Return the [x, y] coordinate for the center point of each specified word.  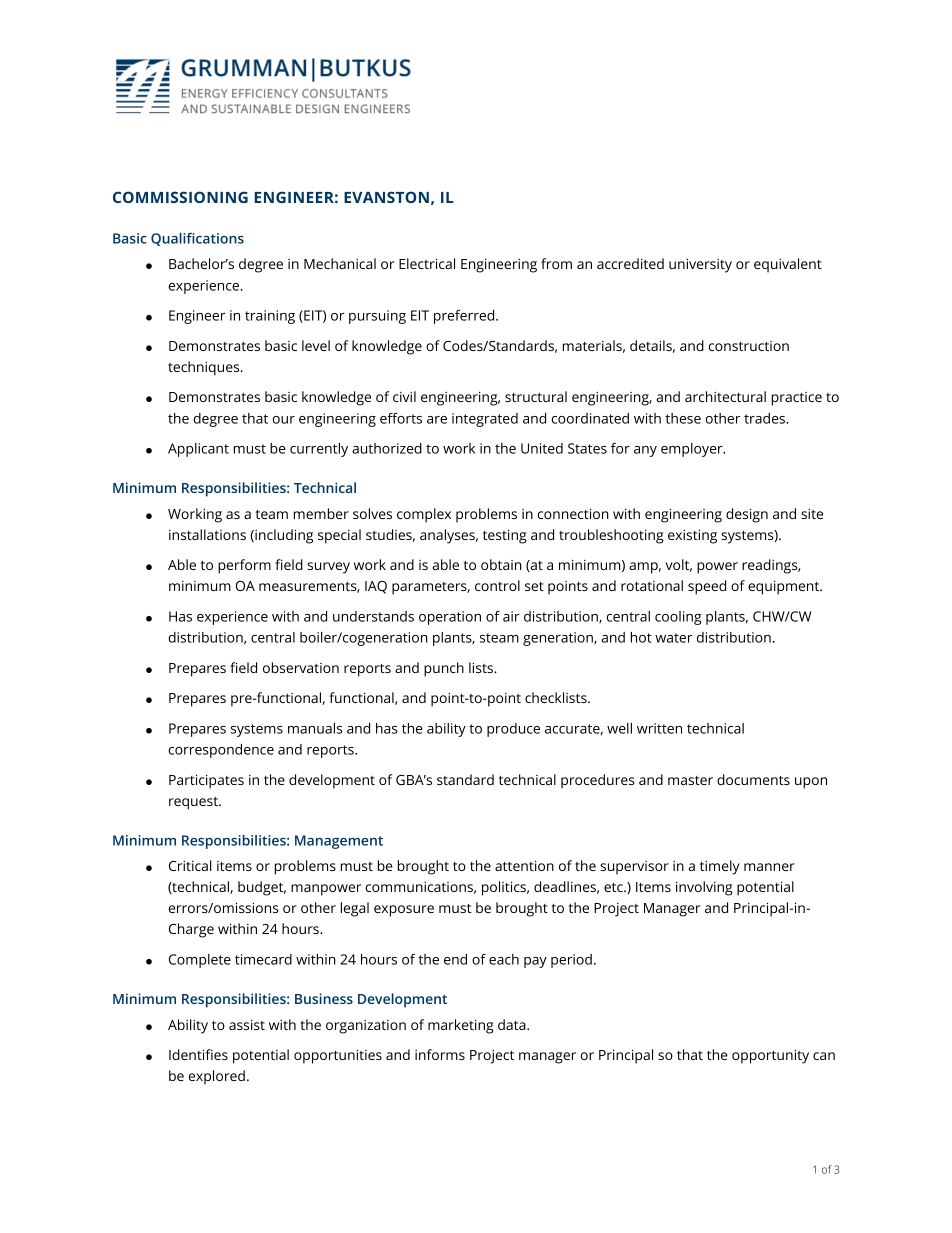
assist [247, 1024]
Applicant [198, 450]
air [511, 616]
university [700, 265]
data [513, 1024]
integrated [485, 420]
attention [524, 865]
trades [765, 418]
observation [301, 667]
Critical [190, 865]
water [673, 638]
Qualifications [197, 239]
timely [720, 867]
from [556, 263]
